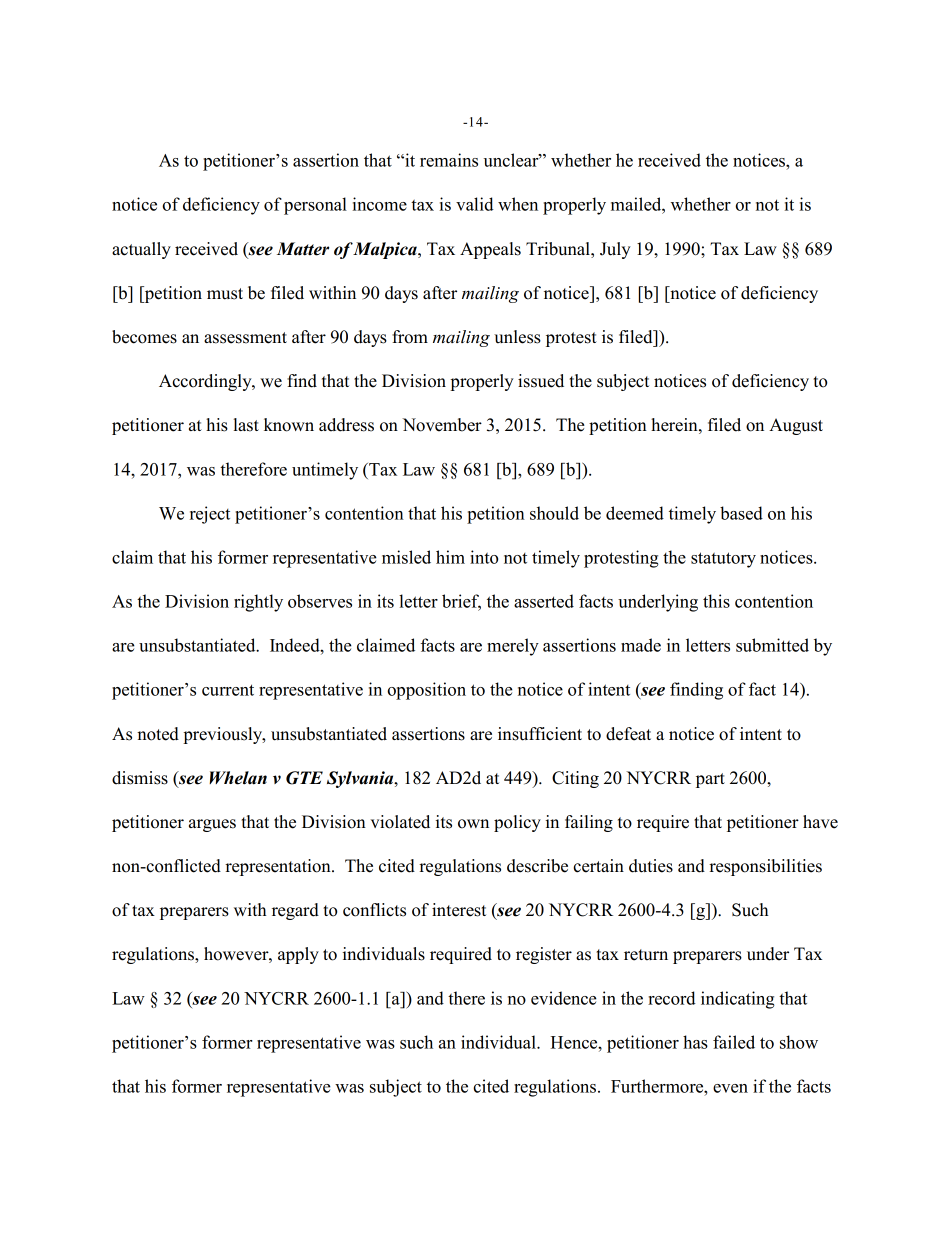 The image size is (952, 1233). What do you see at coordinates (741, 513) in the page?
I see `based` at bounding box center [741, 513].
